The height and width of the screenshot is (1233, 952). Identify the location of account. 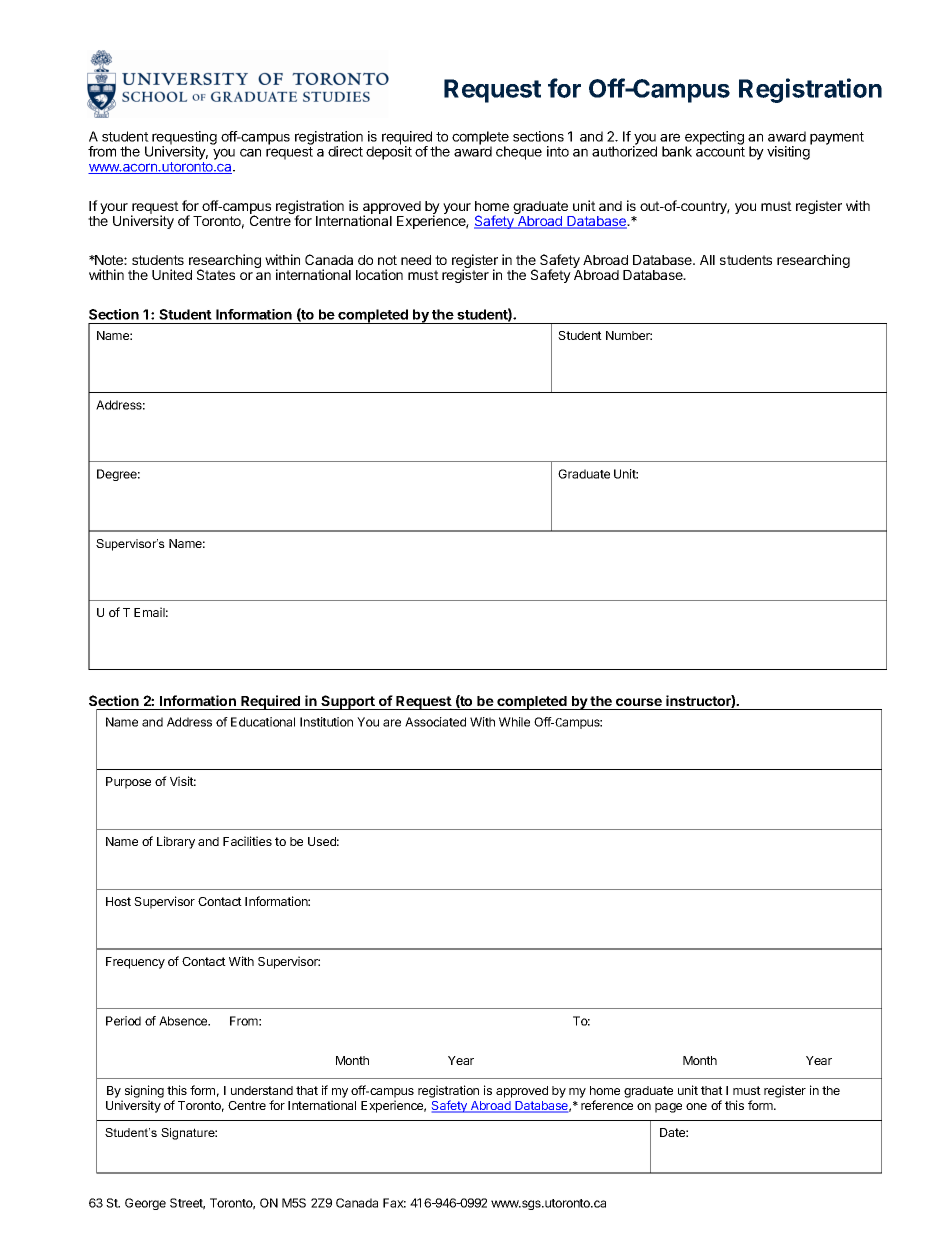
(720, 152).
